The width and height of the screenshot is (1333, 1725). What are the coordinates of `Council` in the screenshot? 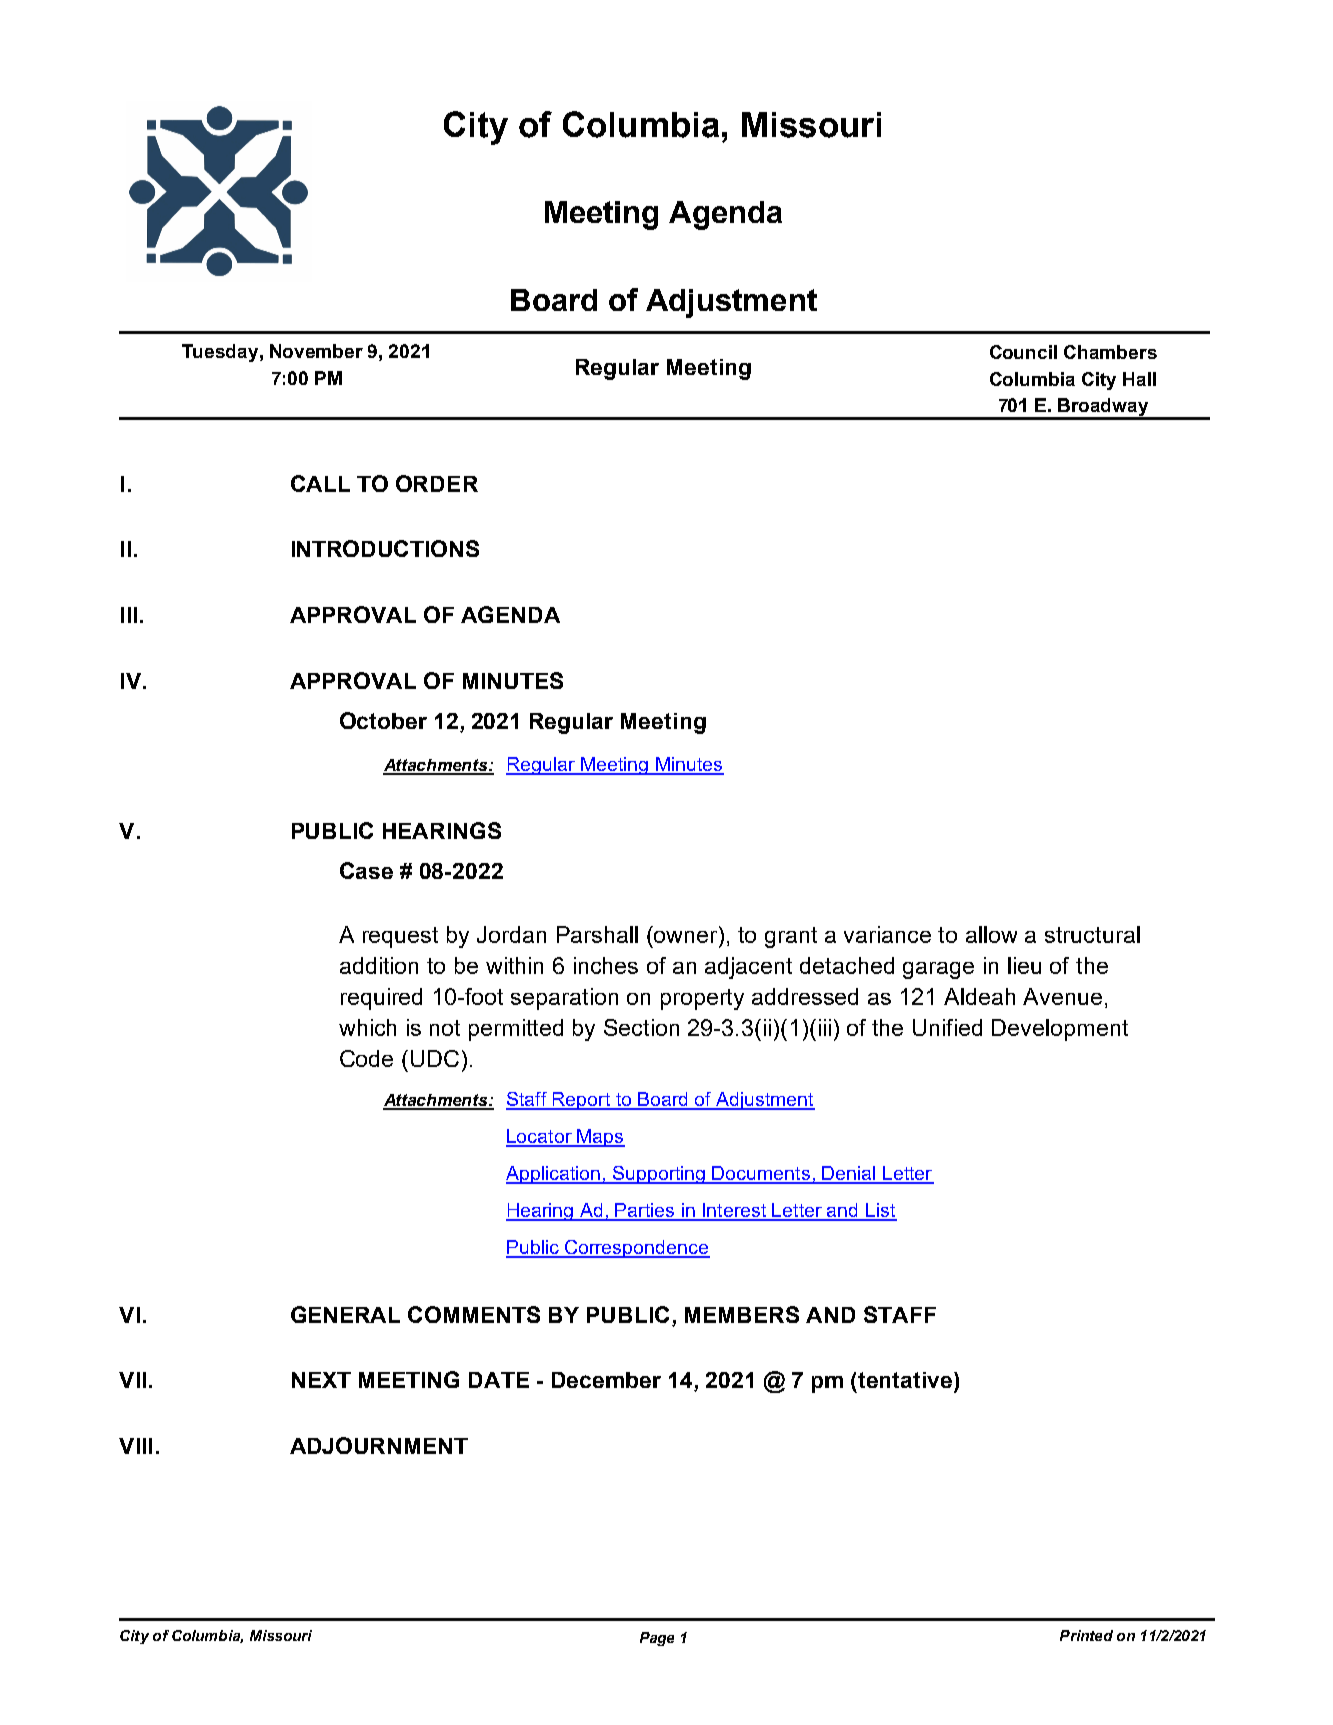 It's located at (1023, 352).
